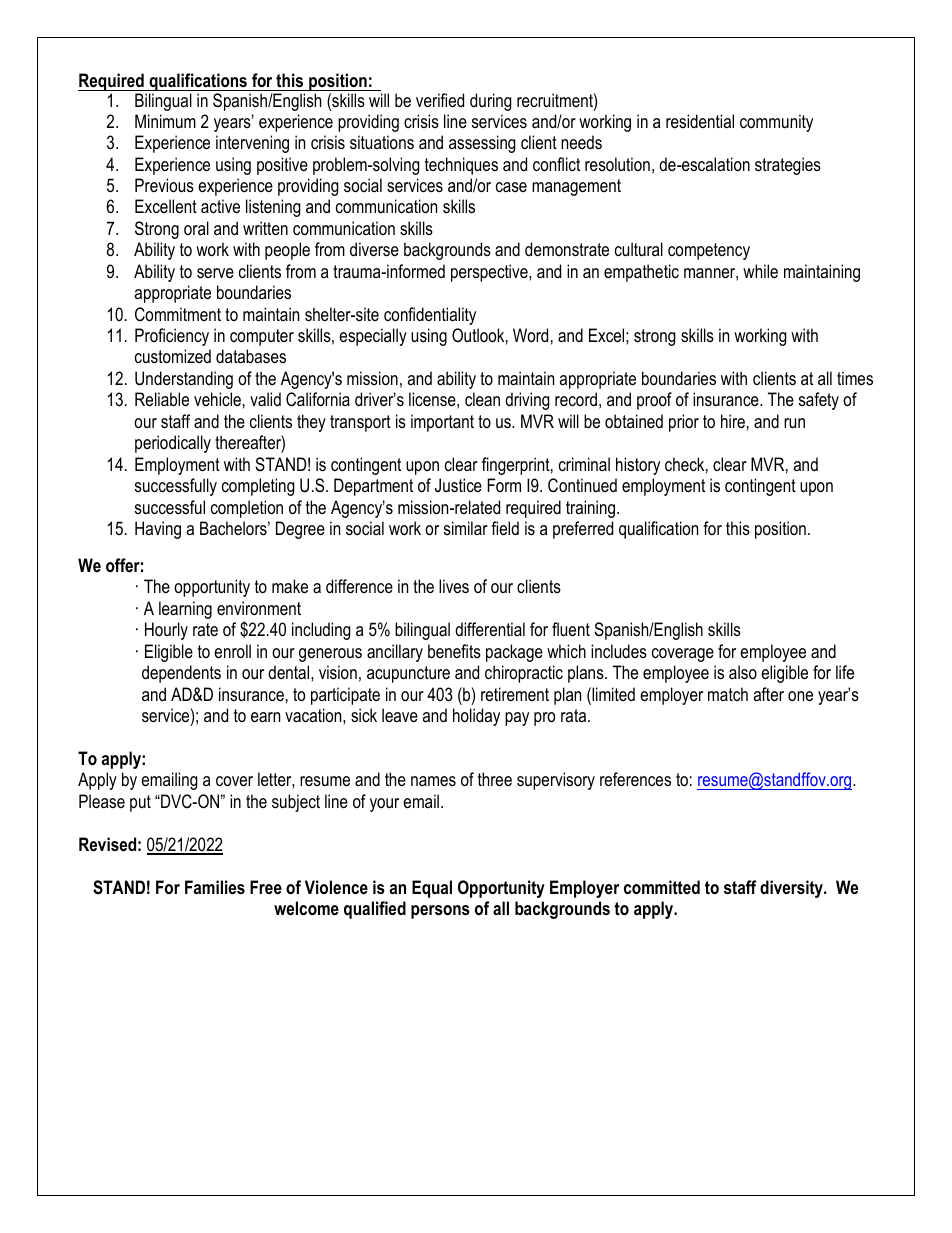  Describe the element at coordinates (638, 466) in the document. I see `history` at that location.
